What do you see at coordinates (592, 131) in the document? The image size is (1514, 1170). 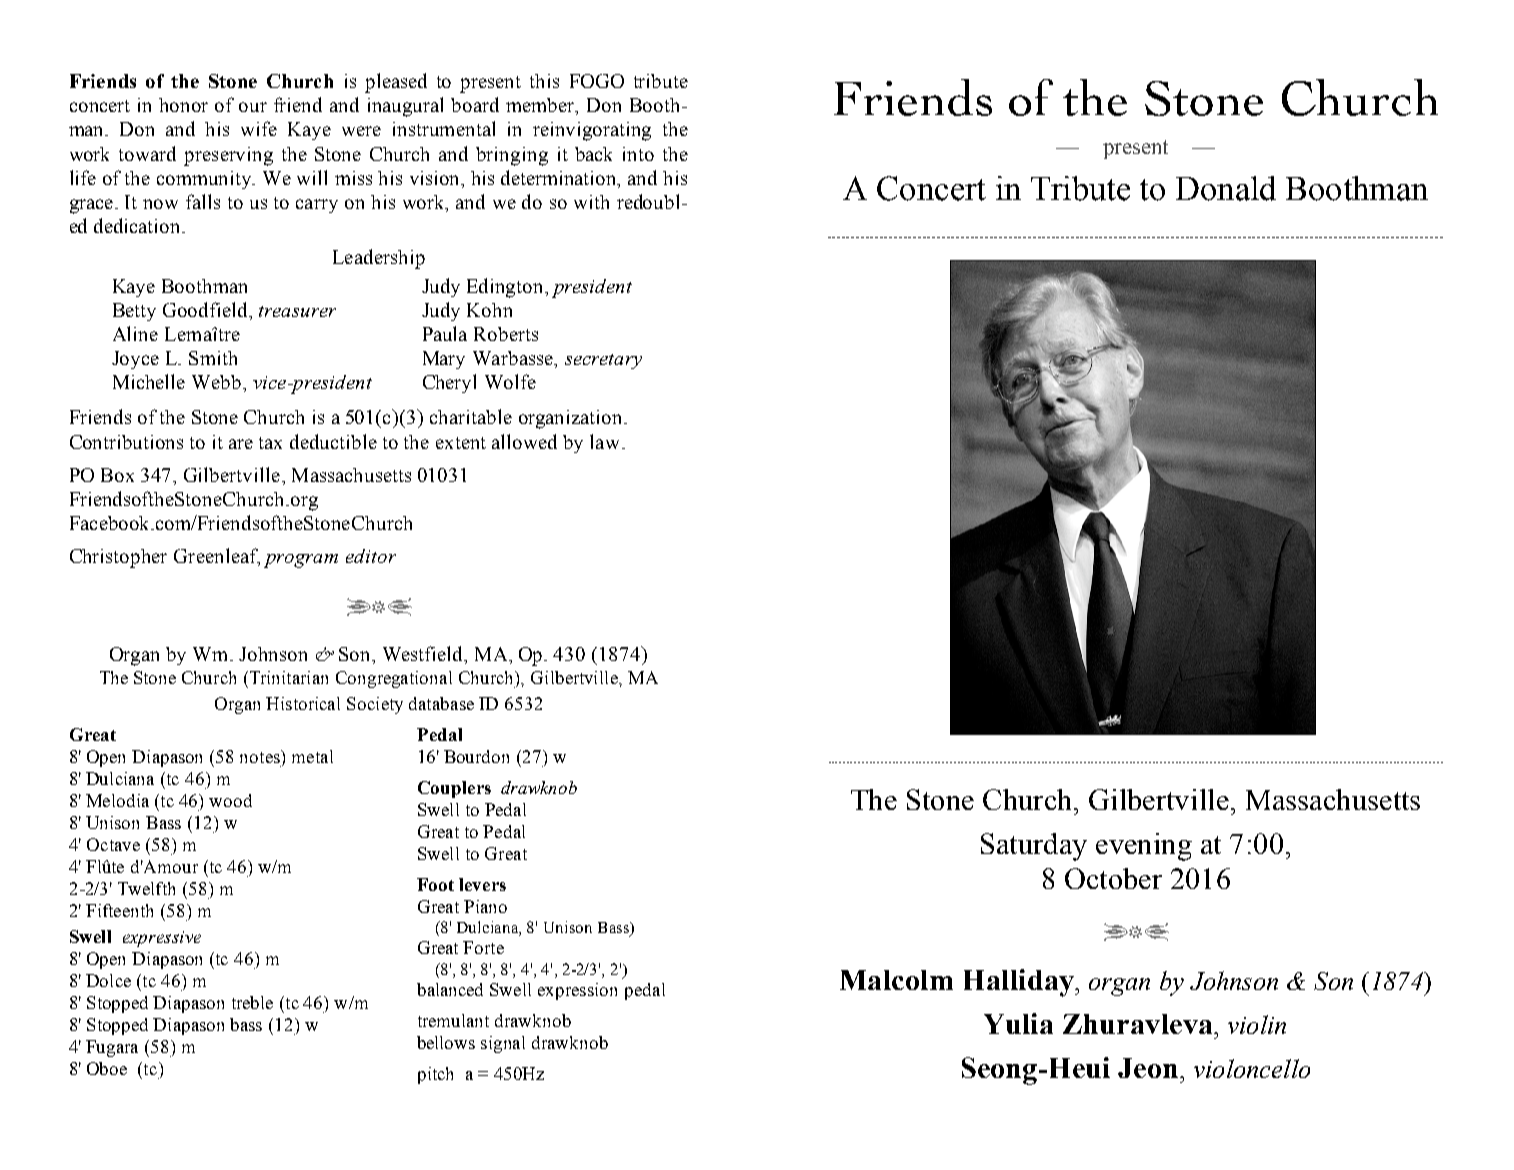 I see `reinvigorating` at bounding box center [592, 131].
